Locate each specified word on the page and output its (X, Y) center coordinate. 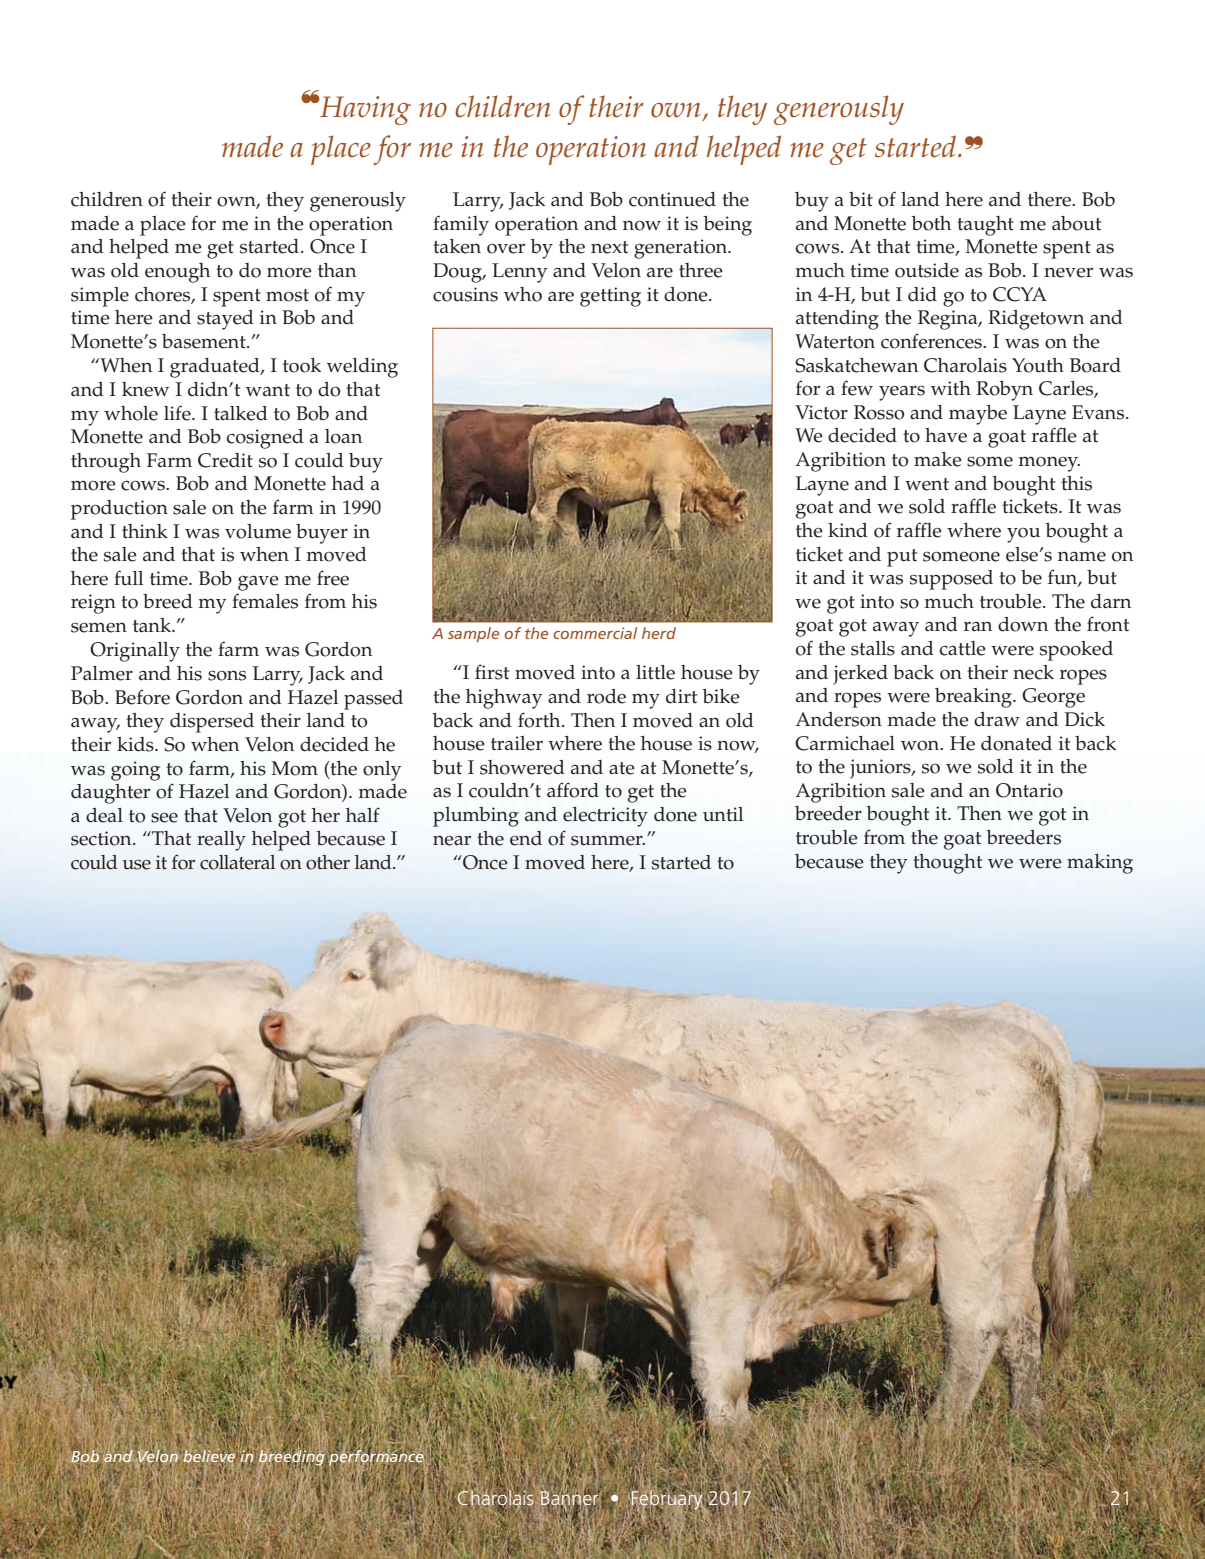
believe (209, 1456)
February (668, 1500)
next (609, 247)
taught (985, 226)
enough (177, 273)
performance (376, 1457)
